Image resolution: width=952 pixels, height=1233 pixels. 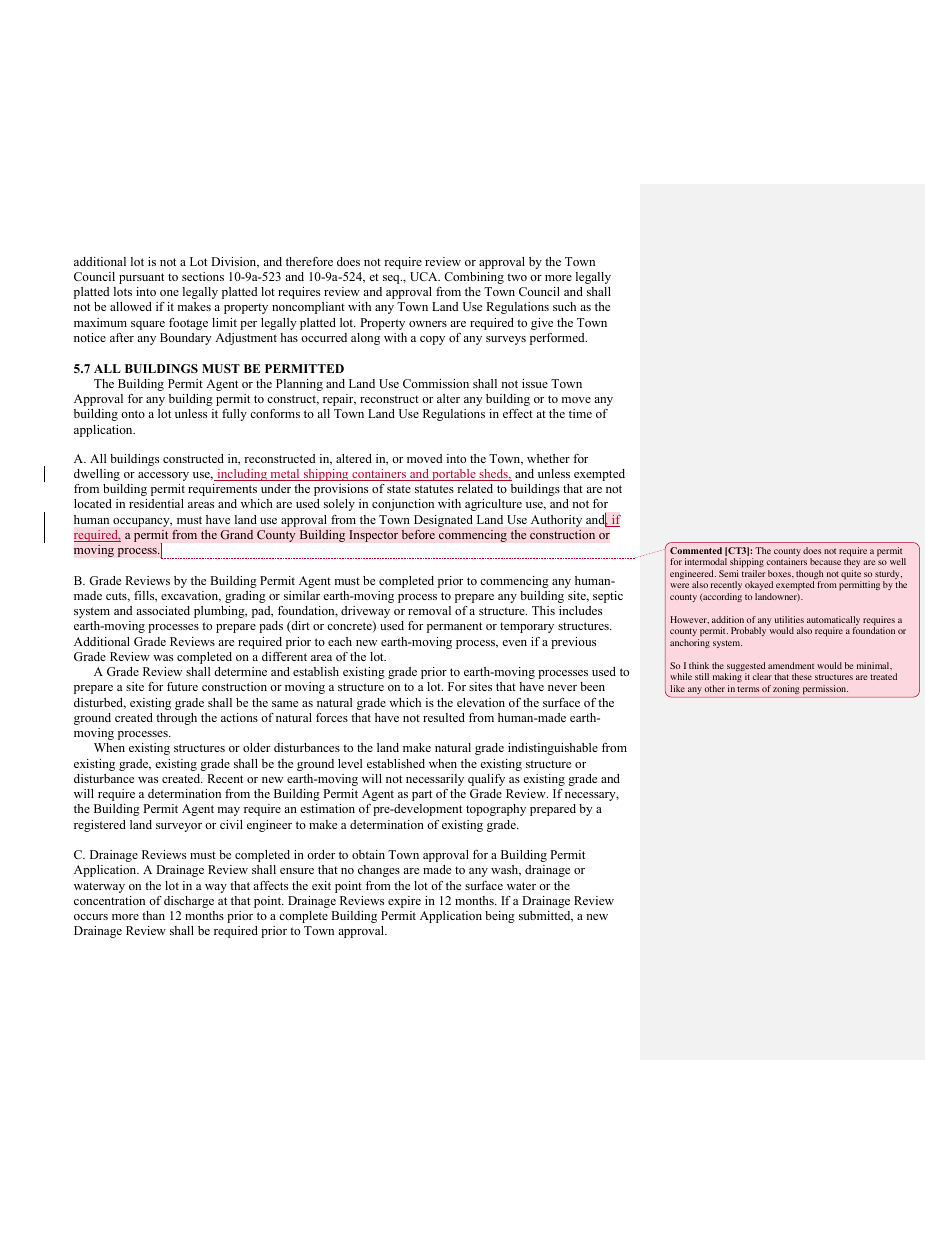 I want to click on Combining, so click(x=474, y=278).
